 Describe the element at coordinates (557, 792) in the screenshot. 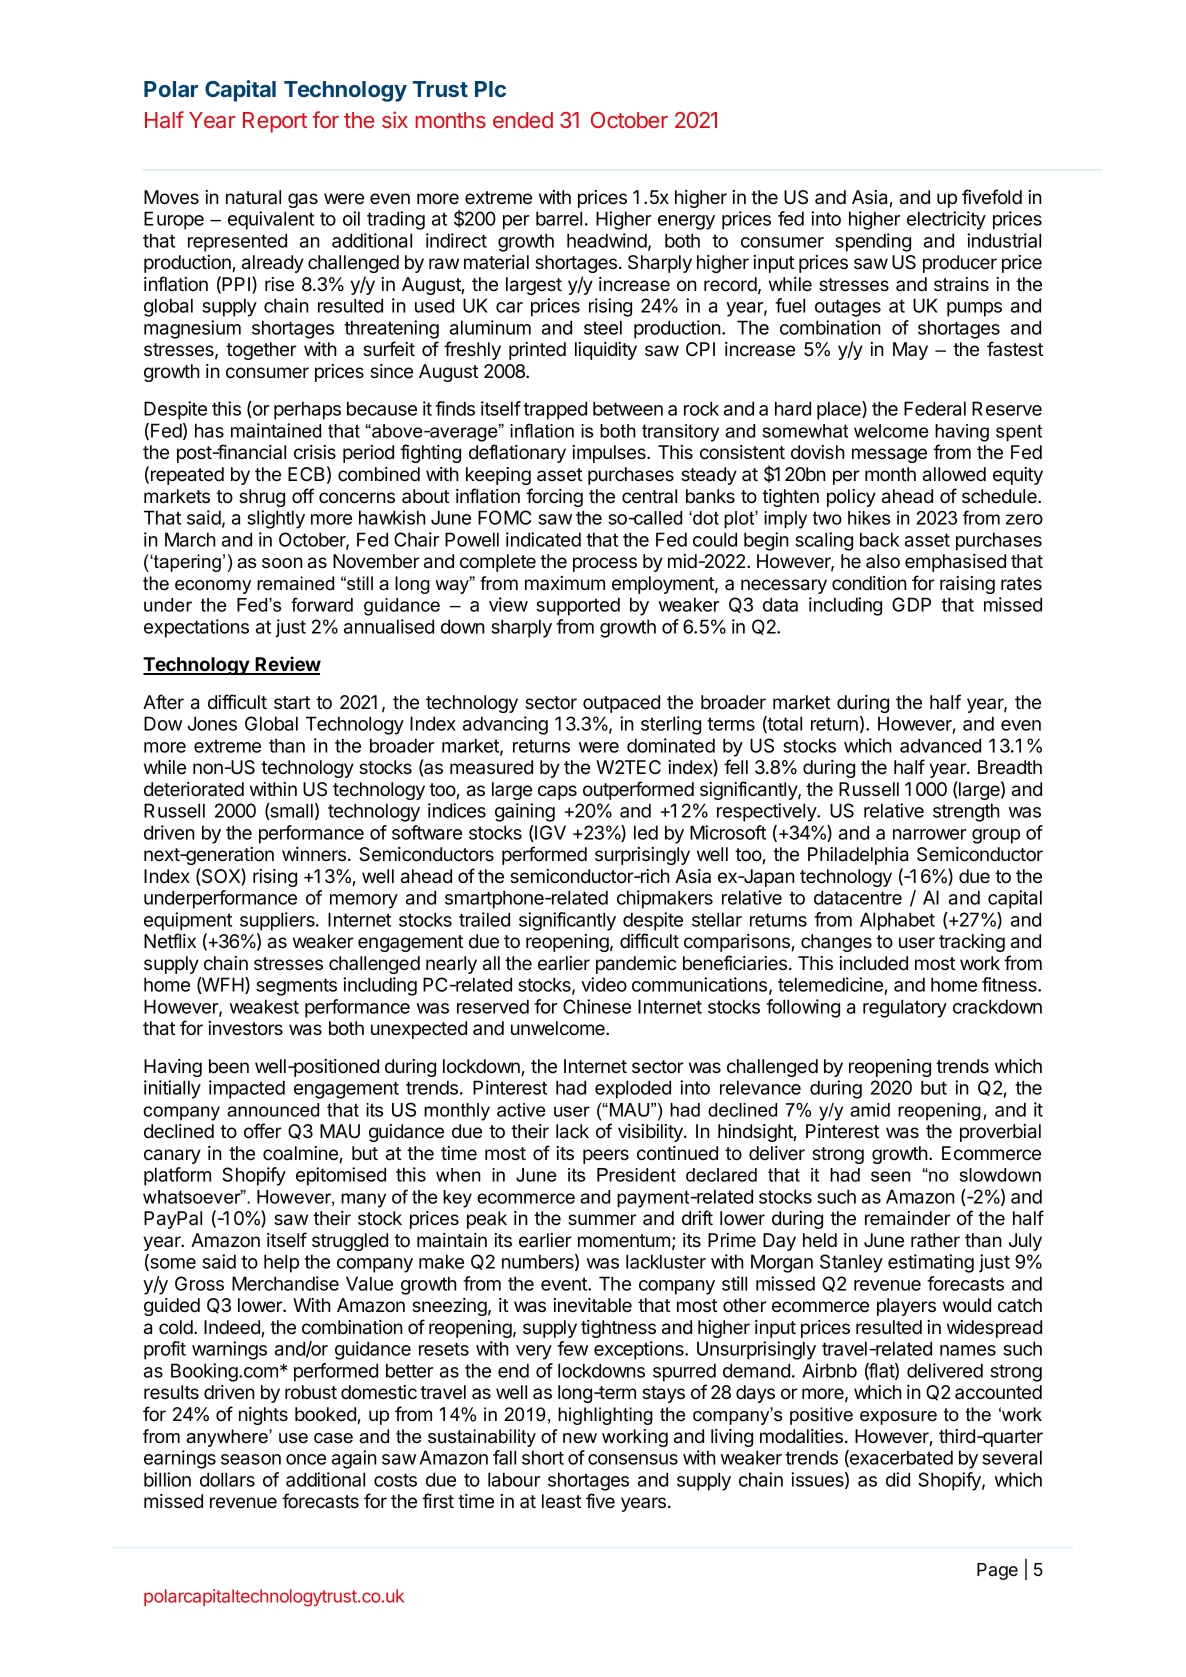

I see `caps` at that location.
